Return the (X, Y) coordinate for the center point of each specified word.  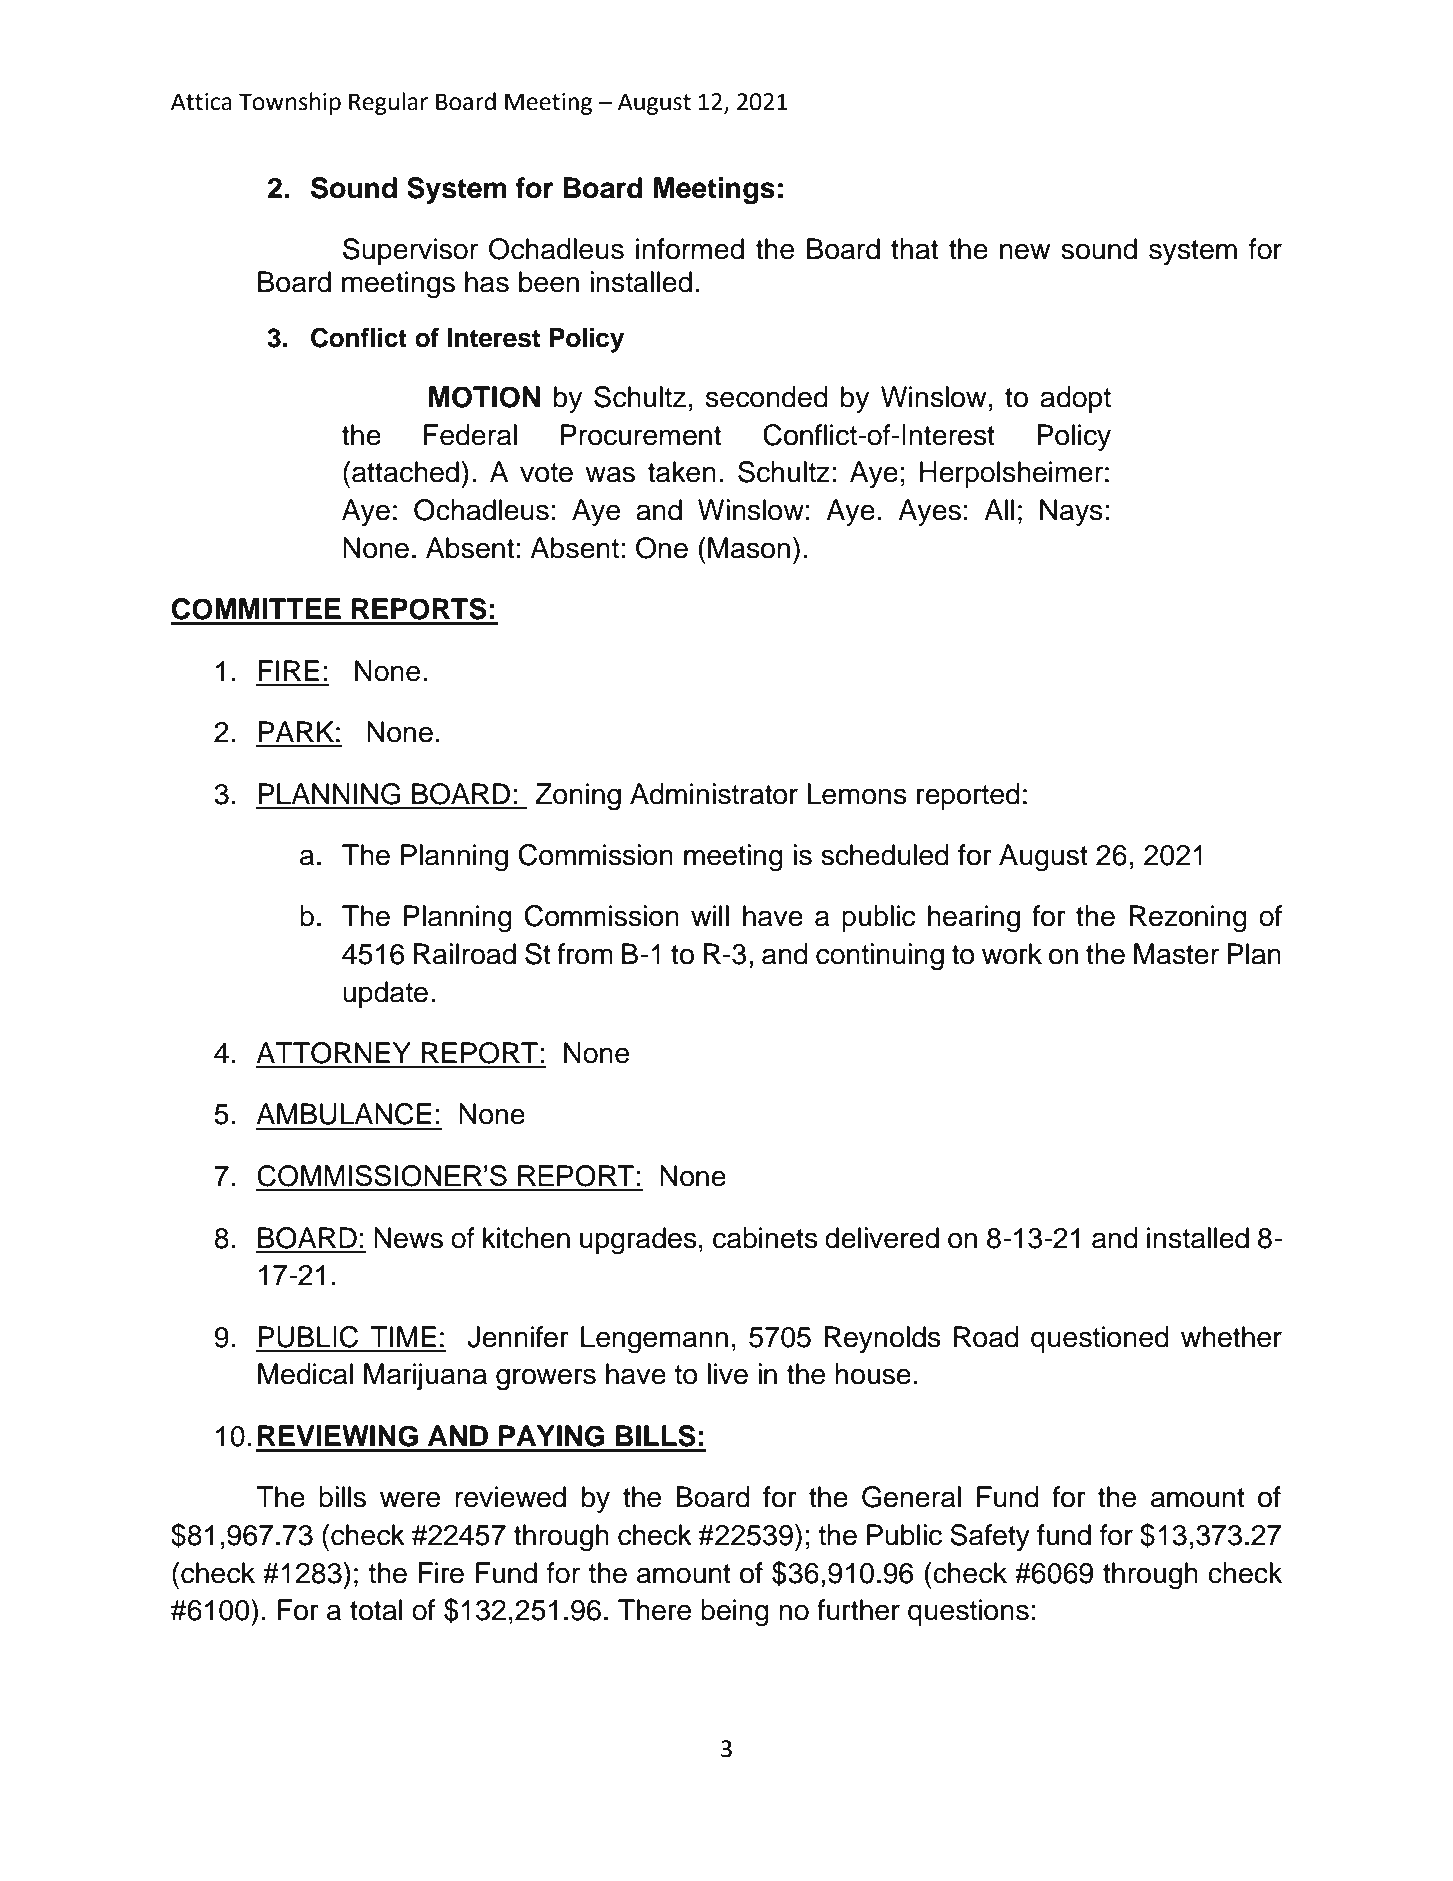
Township (290, 103)
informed (690, 249)
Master (1176, 954)
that (914, 249)
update (385, 994)
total (376, 1610)
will (710, 915)
